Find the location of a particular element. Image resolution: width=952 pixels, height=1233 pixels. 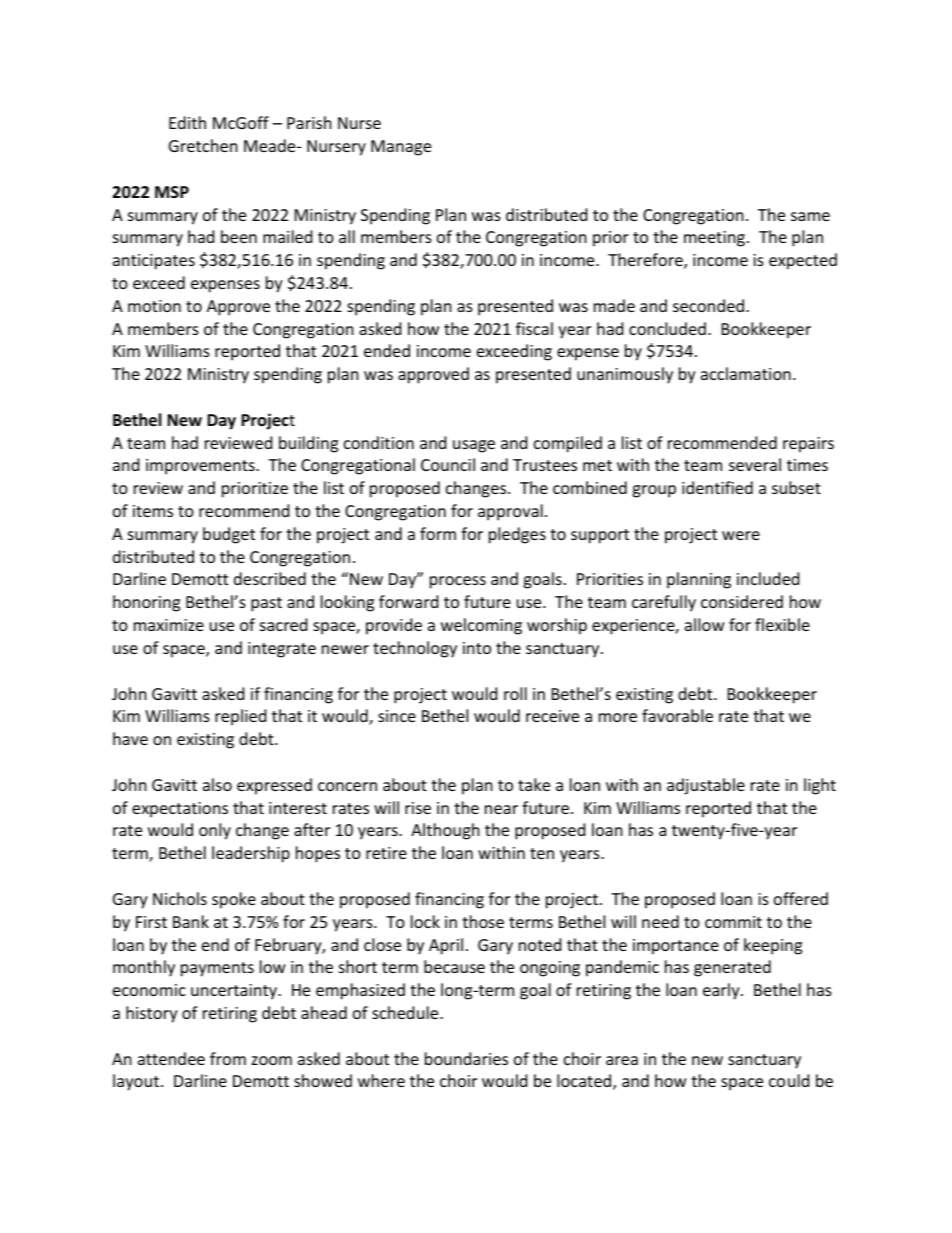

also is located at coordinates (217, 784).
